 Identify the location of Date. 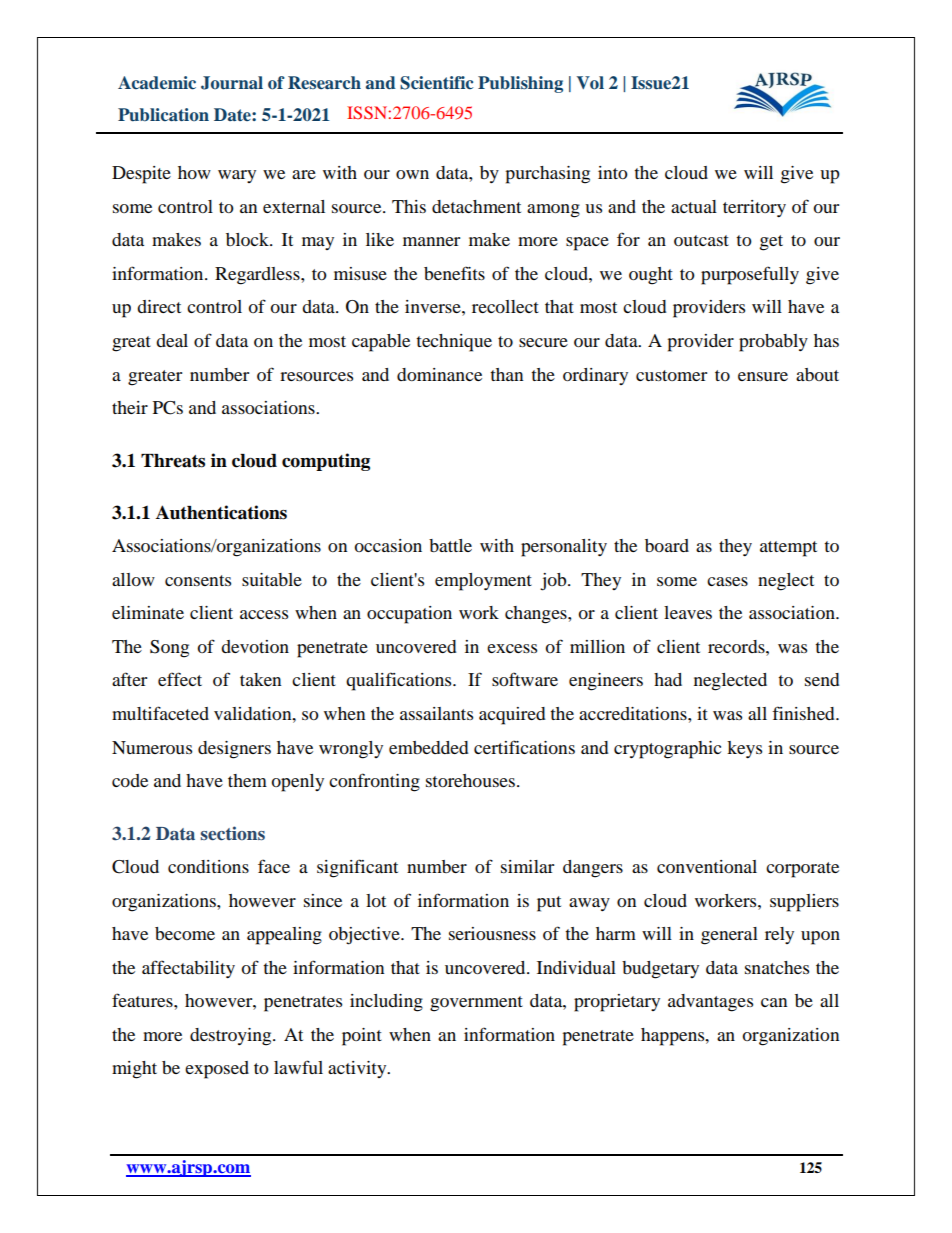
(233, 114).
